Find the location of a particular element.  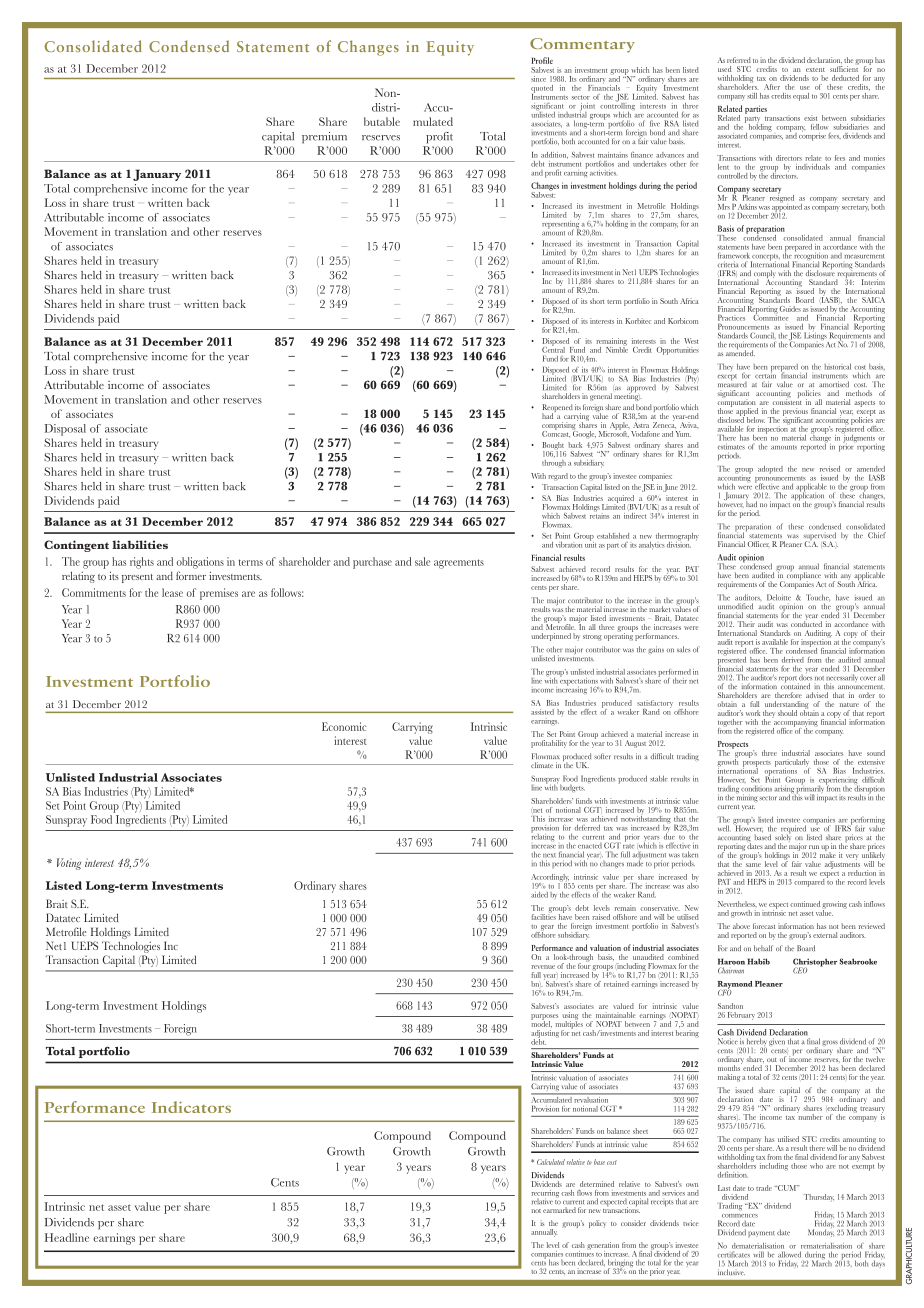

premium is located at coordinates (324, 138).
